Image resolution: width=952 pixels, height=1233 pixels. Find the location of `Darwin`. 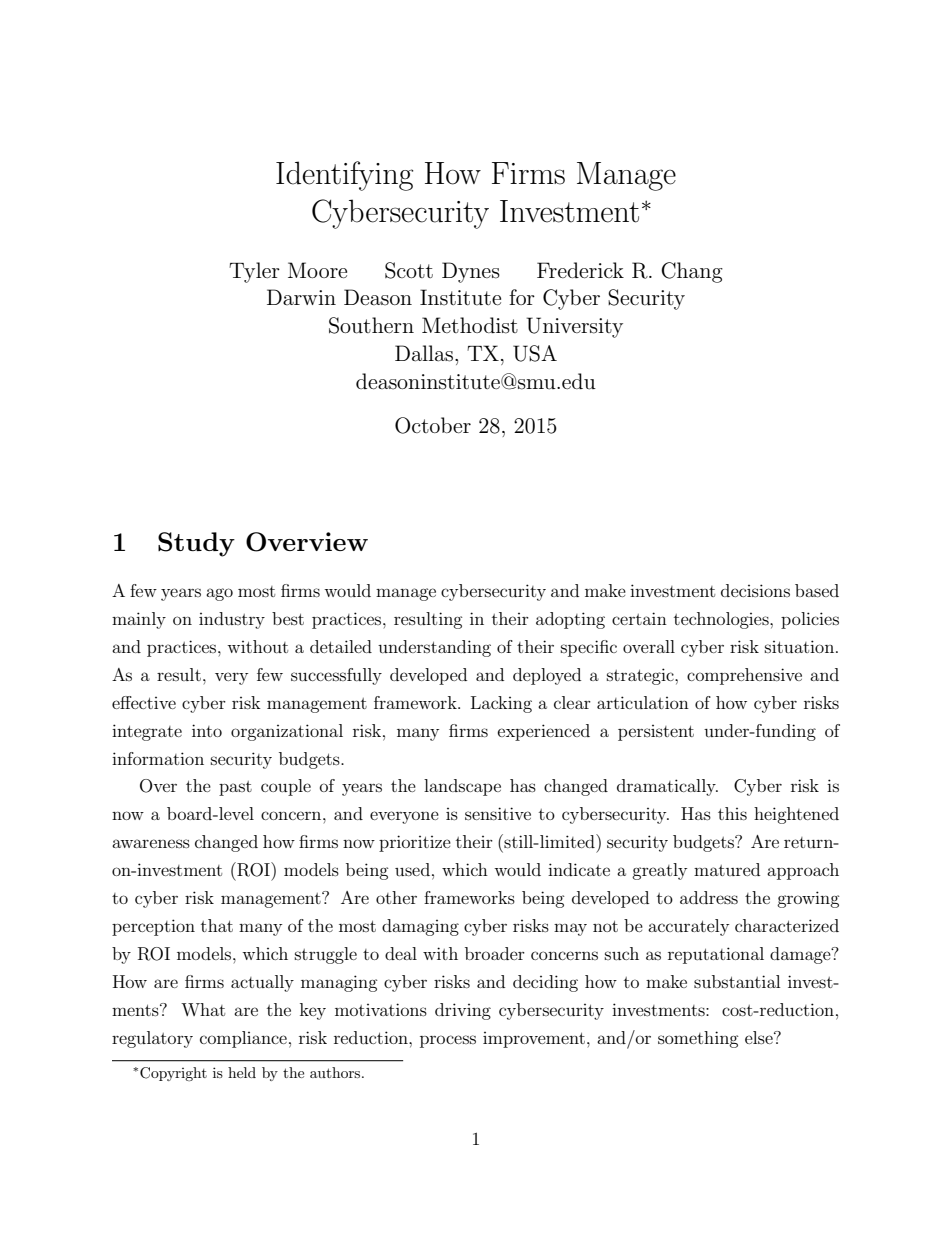

Darwin is located at coordinates (301, 297).
